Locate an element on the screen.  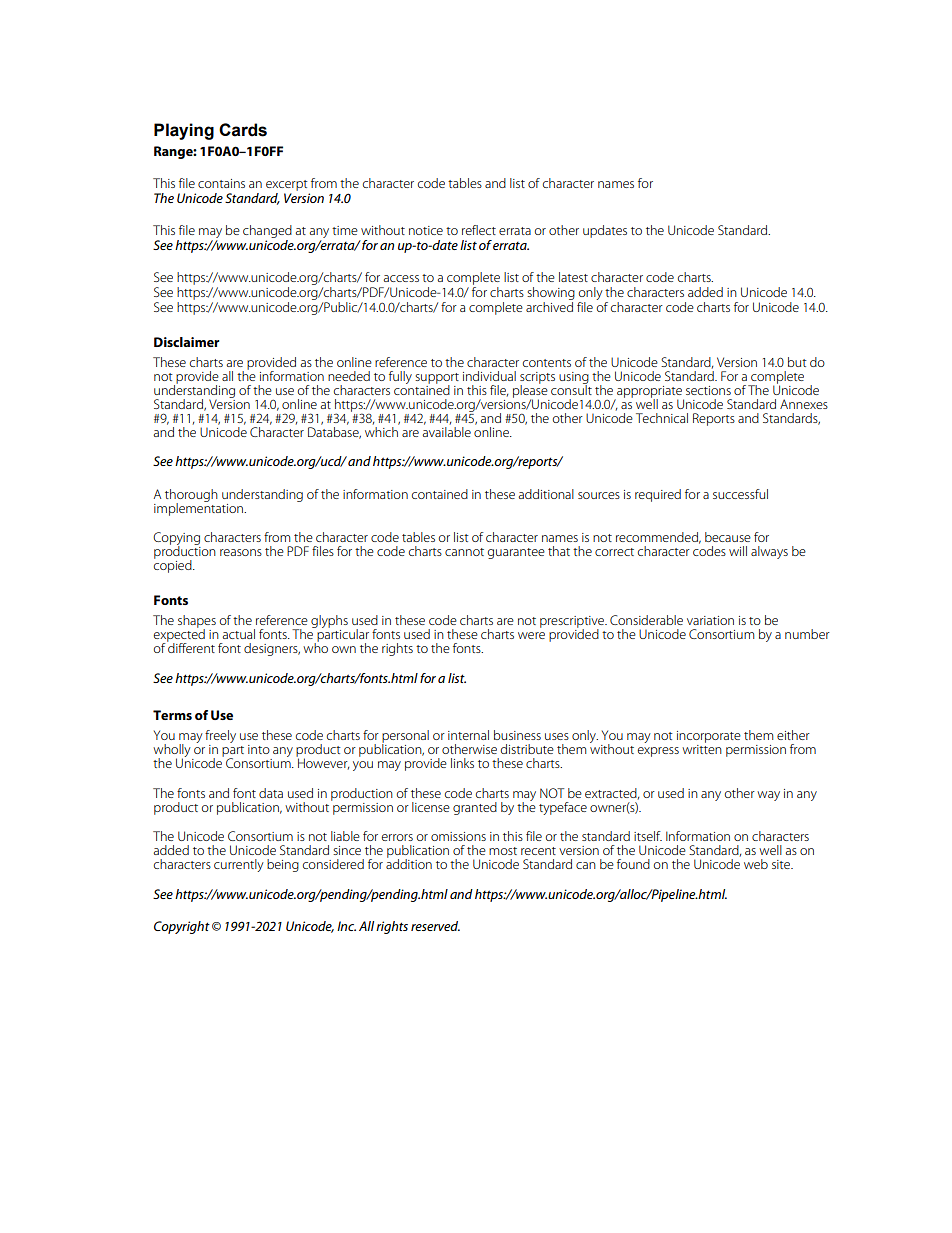
reflect is located at coordinates (479, 230).
